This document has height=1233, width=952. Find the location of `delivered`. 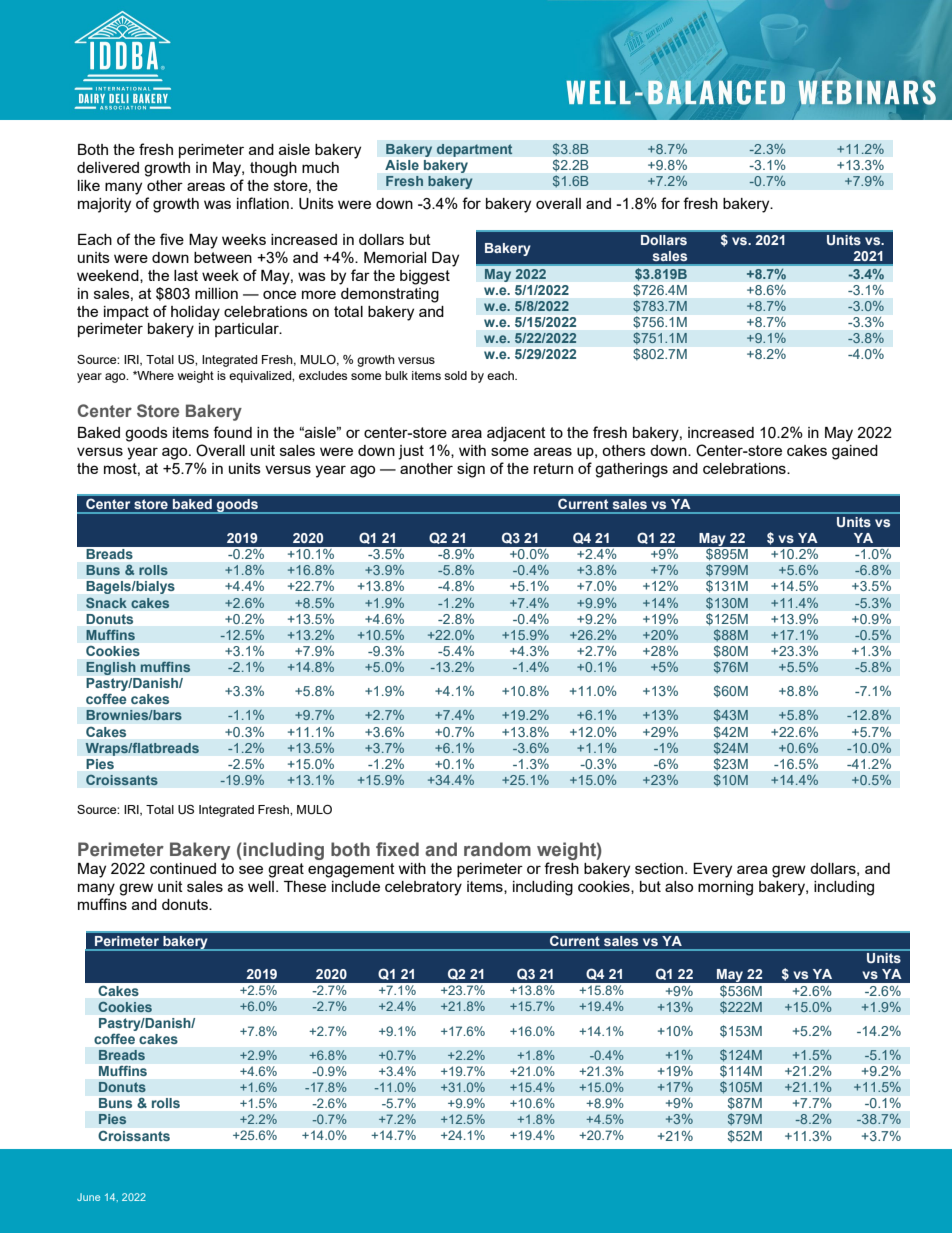

delivered is located at coordinates (108, 167).
